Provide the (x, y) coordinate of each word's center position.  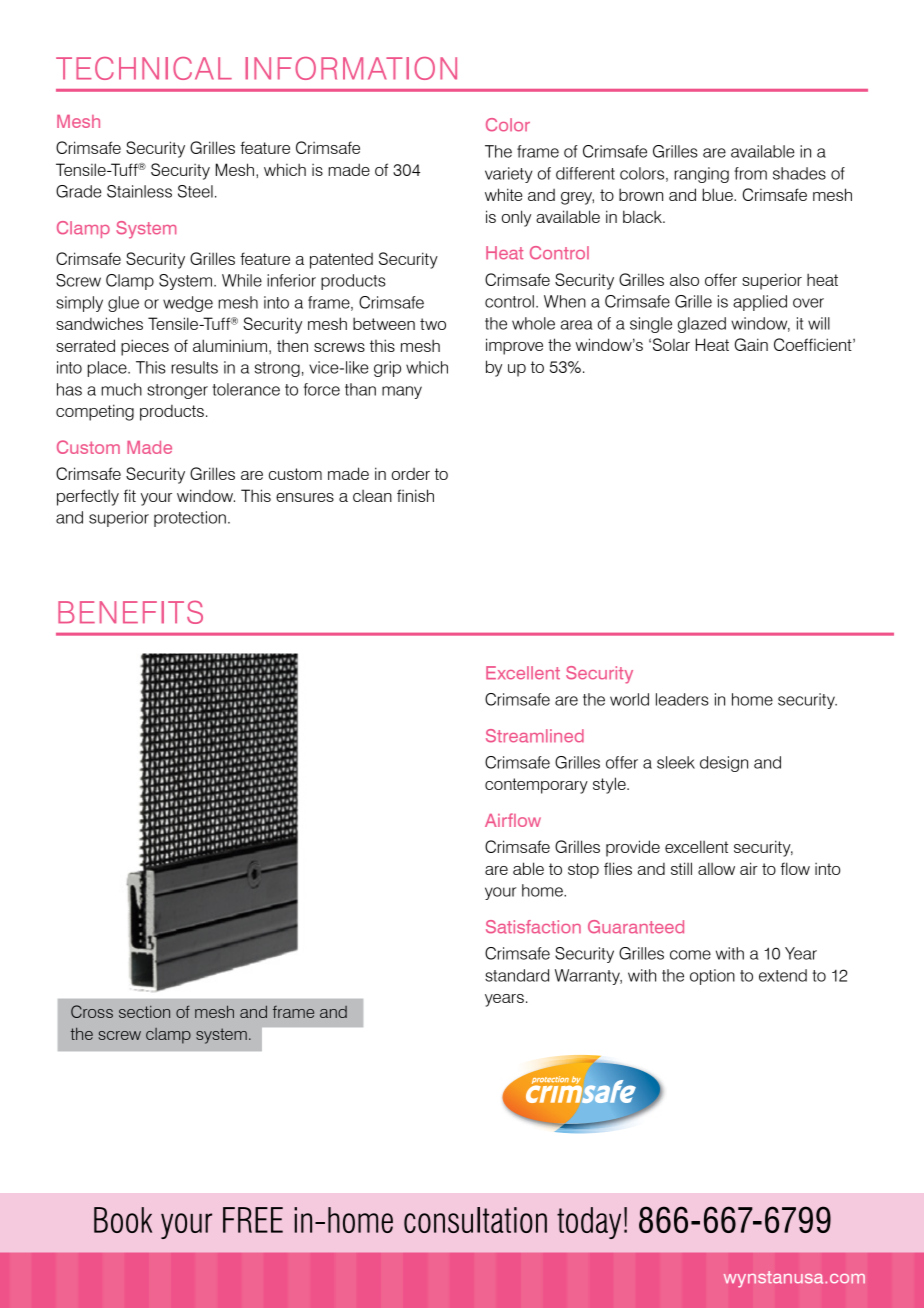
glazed (702, 325)
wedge (188, 304)
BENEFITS (130, 612)
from (750, 173)
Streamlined (535, 736)
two (433, 324)
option (712, 977)
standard (517, 975)
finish (415, 495)
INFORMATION (351, 68)
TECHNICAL (144, 68)
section (144, 1012)
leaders (682, 699)
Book (123, 1220)
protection (190, 519)
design (724, 764)
